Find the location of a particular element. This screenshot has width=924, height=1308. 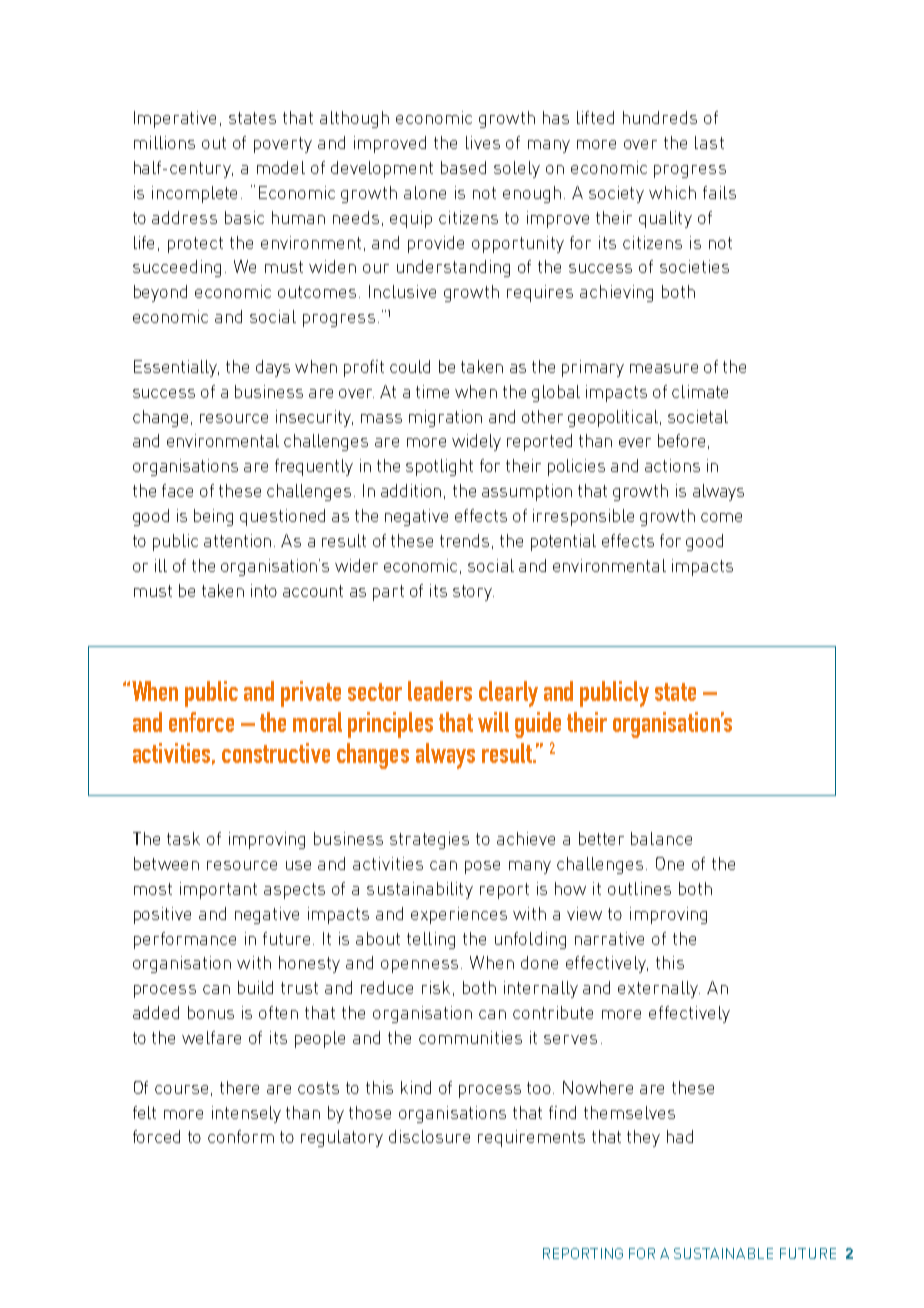

hundreds is located at coordinates (660, 117).
